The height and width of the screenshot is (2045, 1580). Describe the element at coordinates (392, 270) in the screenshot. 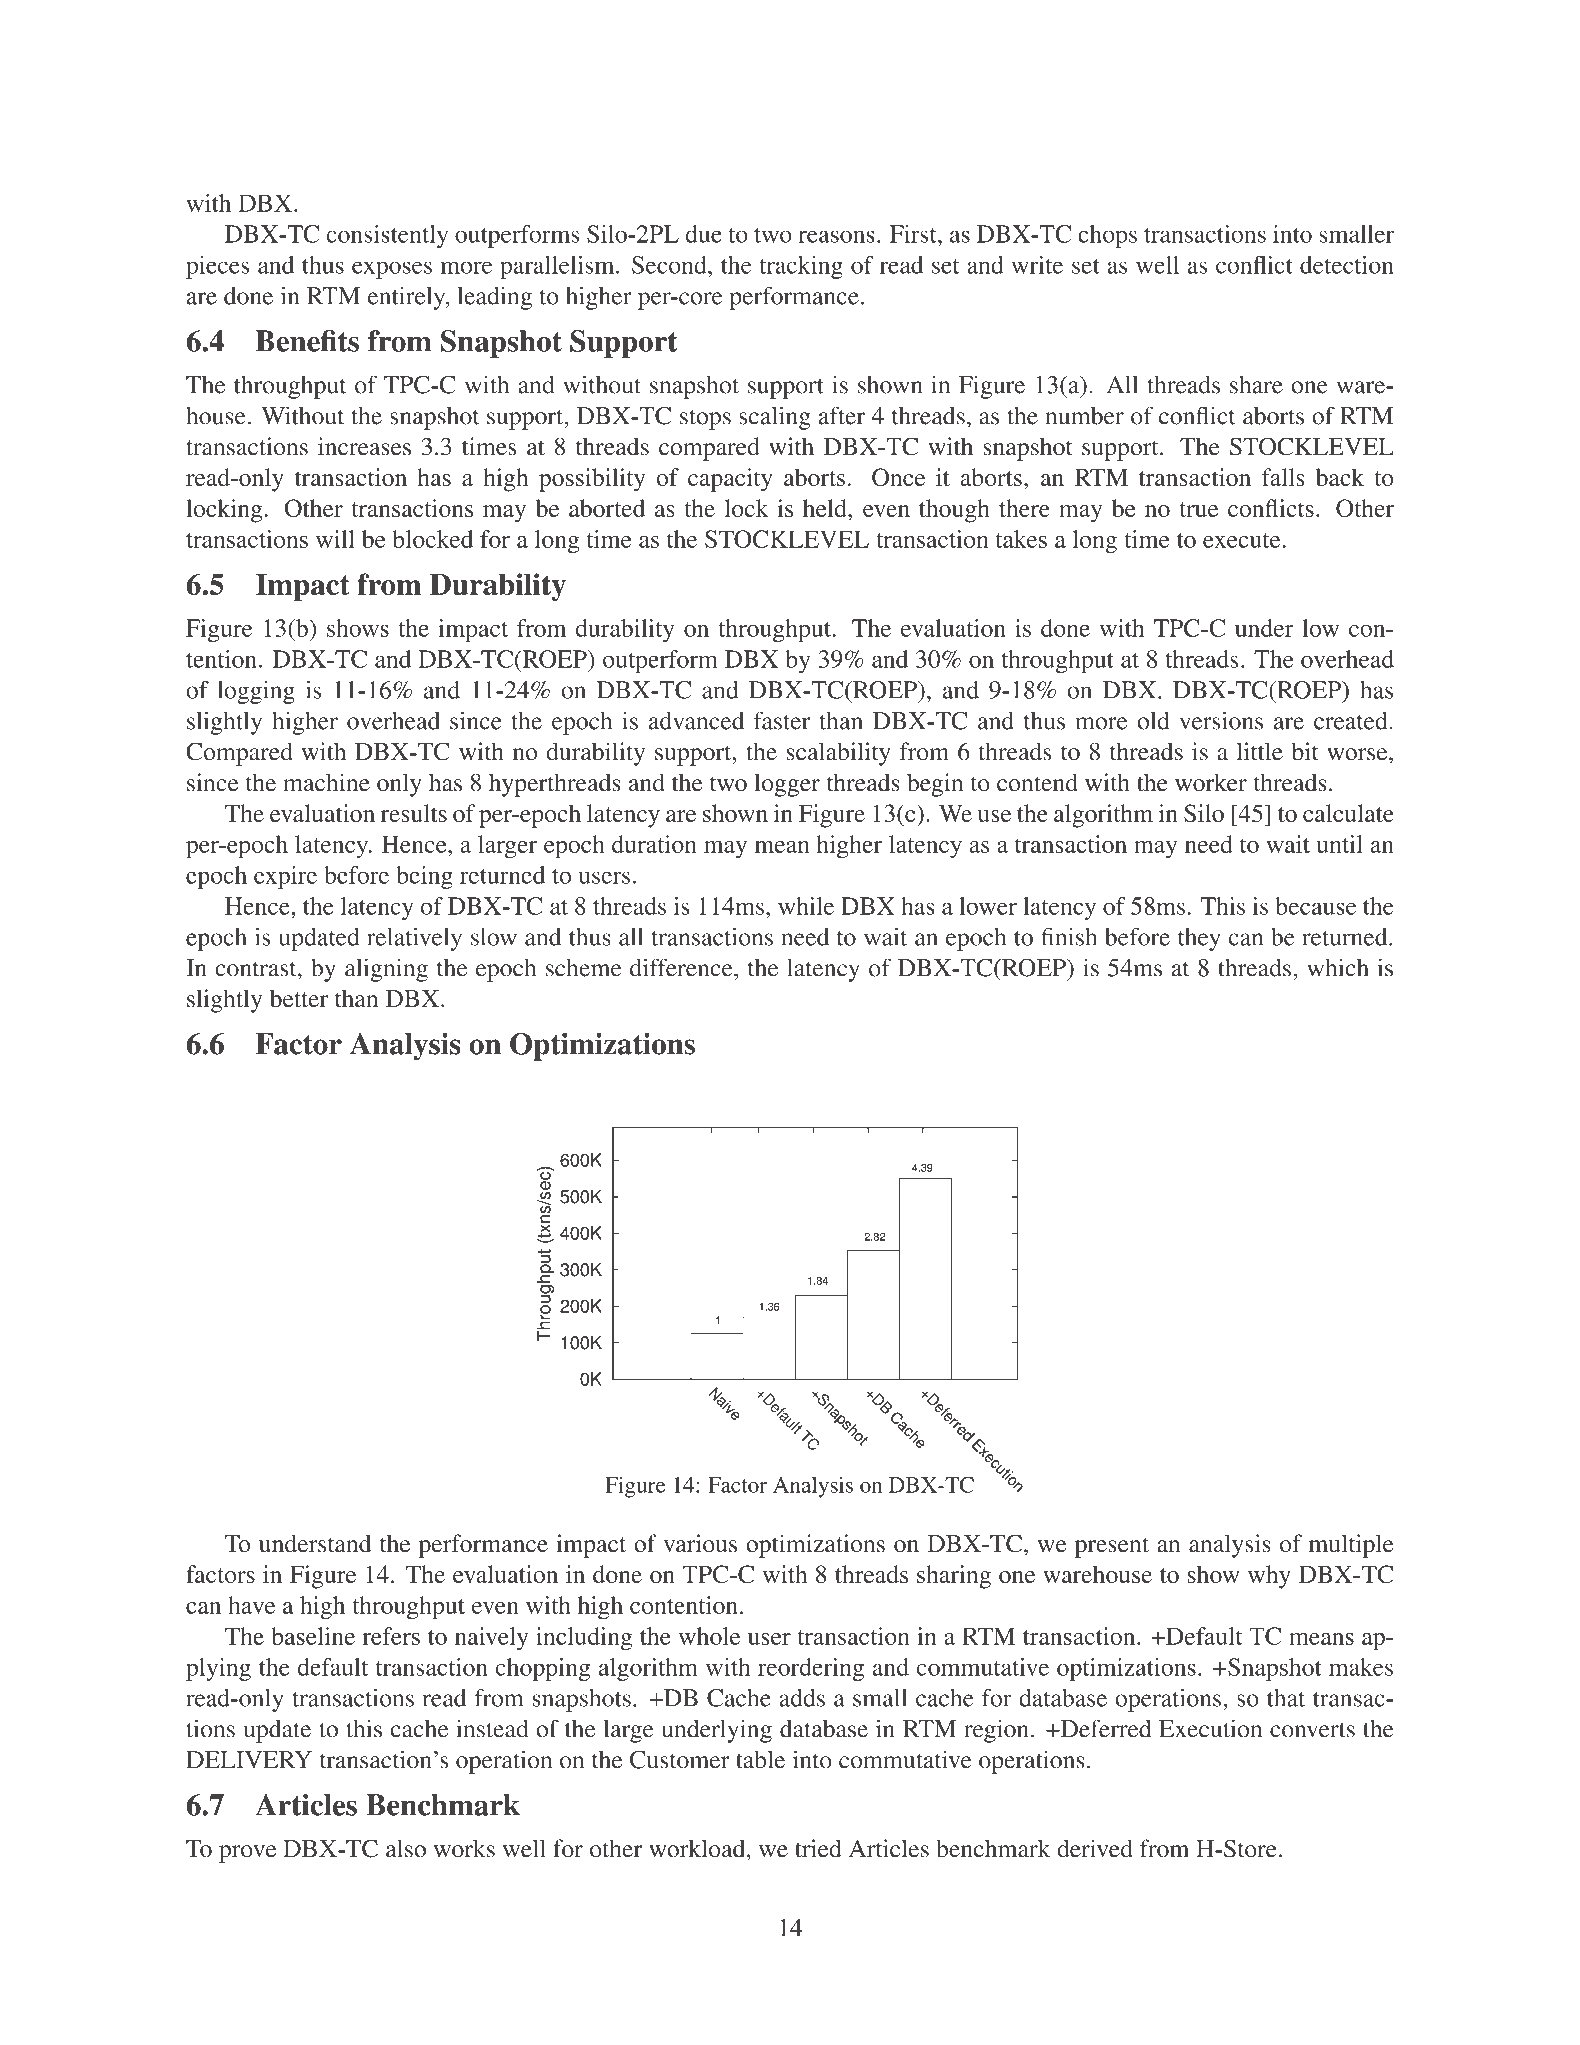

I see `exposes` at that location.
